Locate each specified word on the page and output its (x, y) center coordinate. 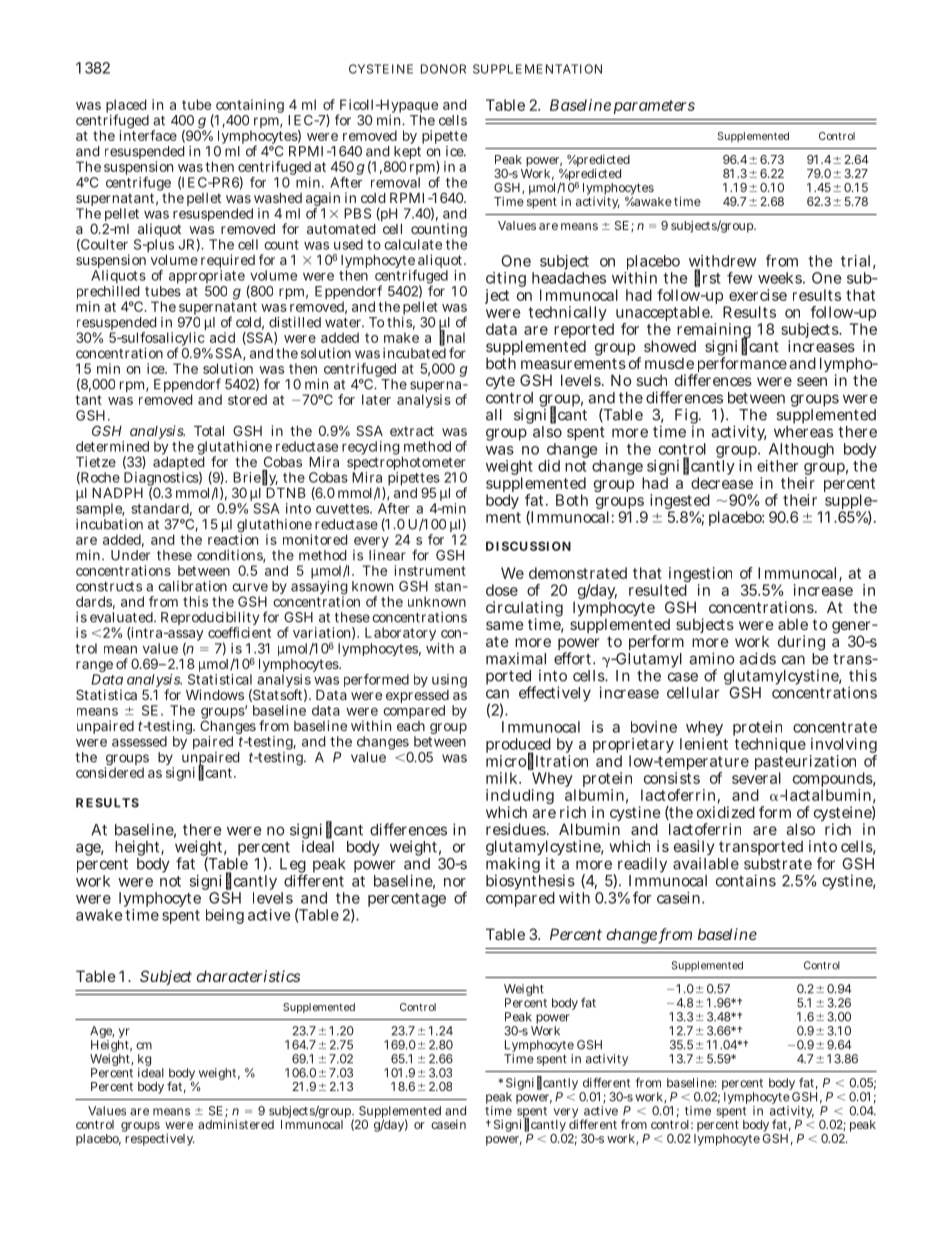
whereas (803, 430)
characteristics (248, 976)
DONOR (443, 69)
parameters (654, 107)
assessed (139, 741)
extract (412, 431)
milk (503, 778)
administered (236, 1124)
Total (209, 431)
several (756, 778)
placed (127, 107)
